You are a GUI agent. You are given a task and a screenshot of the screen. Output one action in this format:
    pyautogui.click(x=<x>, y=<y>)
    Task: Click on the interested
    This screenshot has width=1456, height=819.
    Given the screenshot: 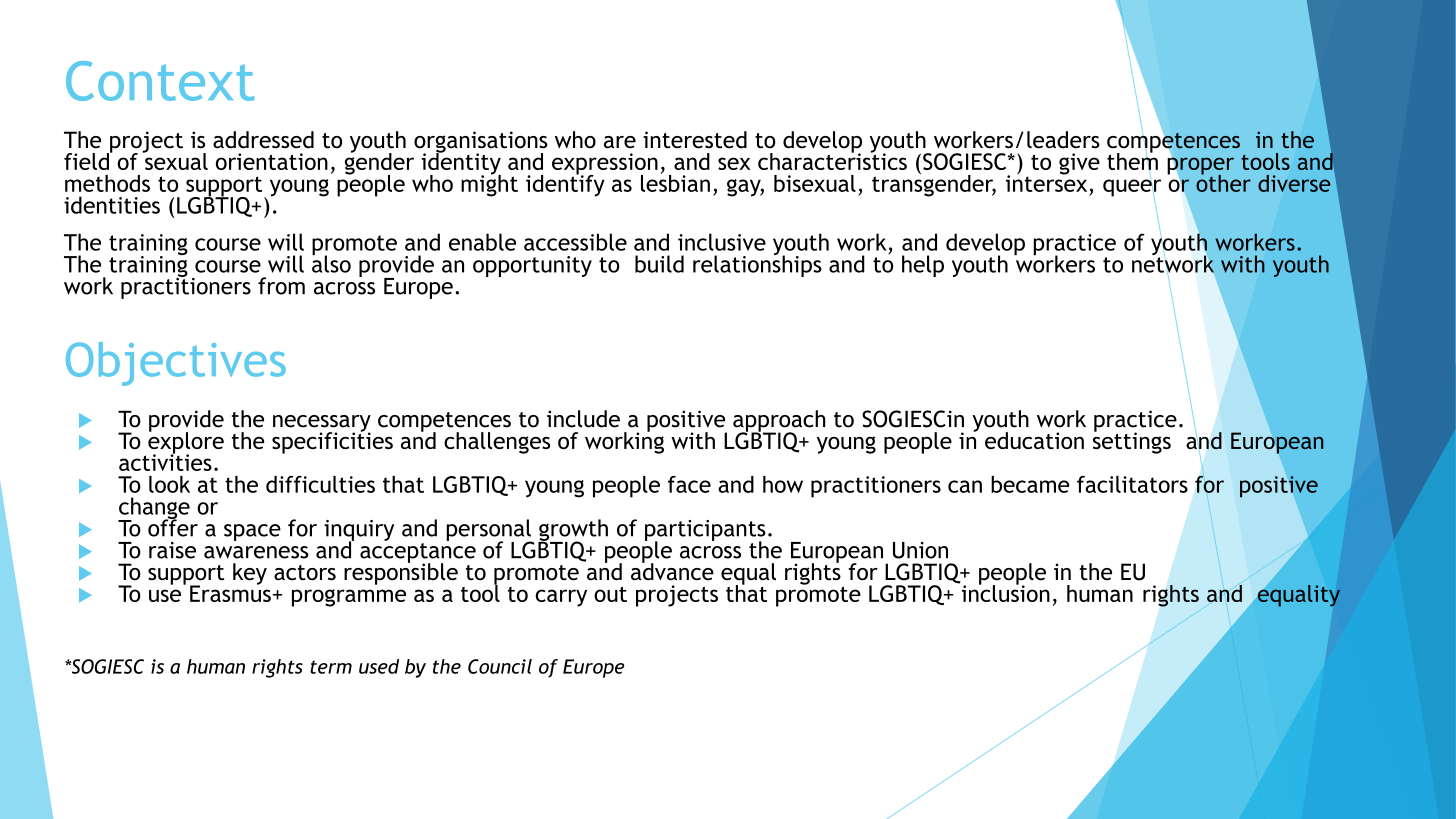 What is the action you would take?
    pyautogui.click(x=695, y=140)
